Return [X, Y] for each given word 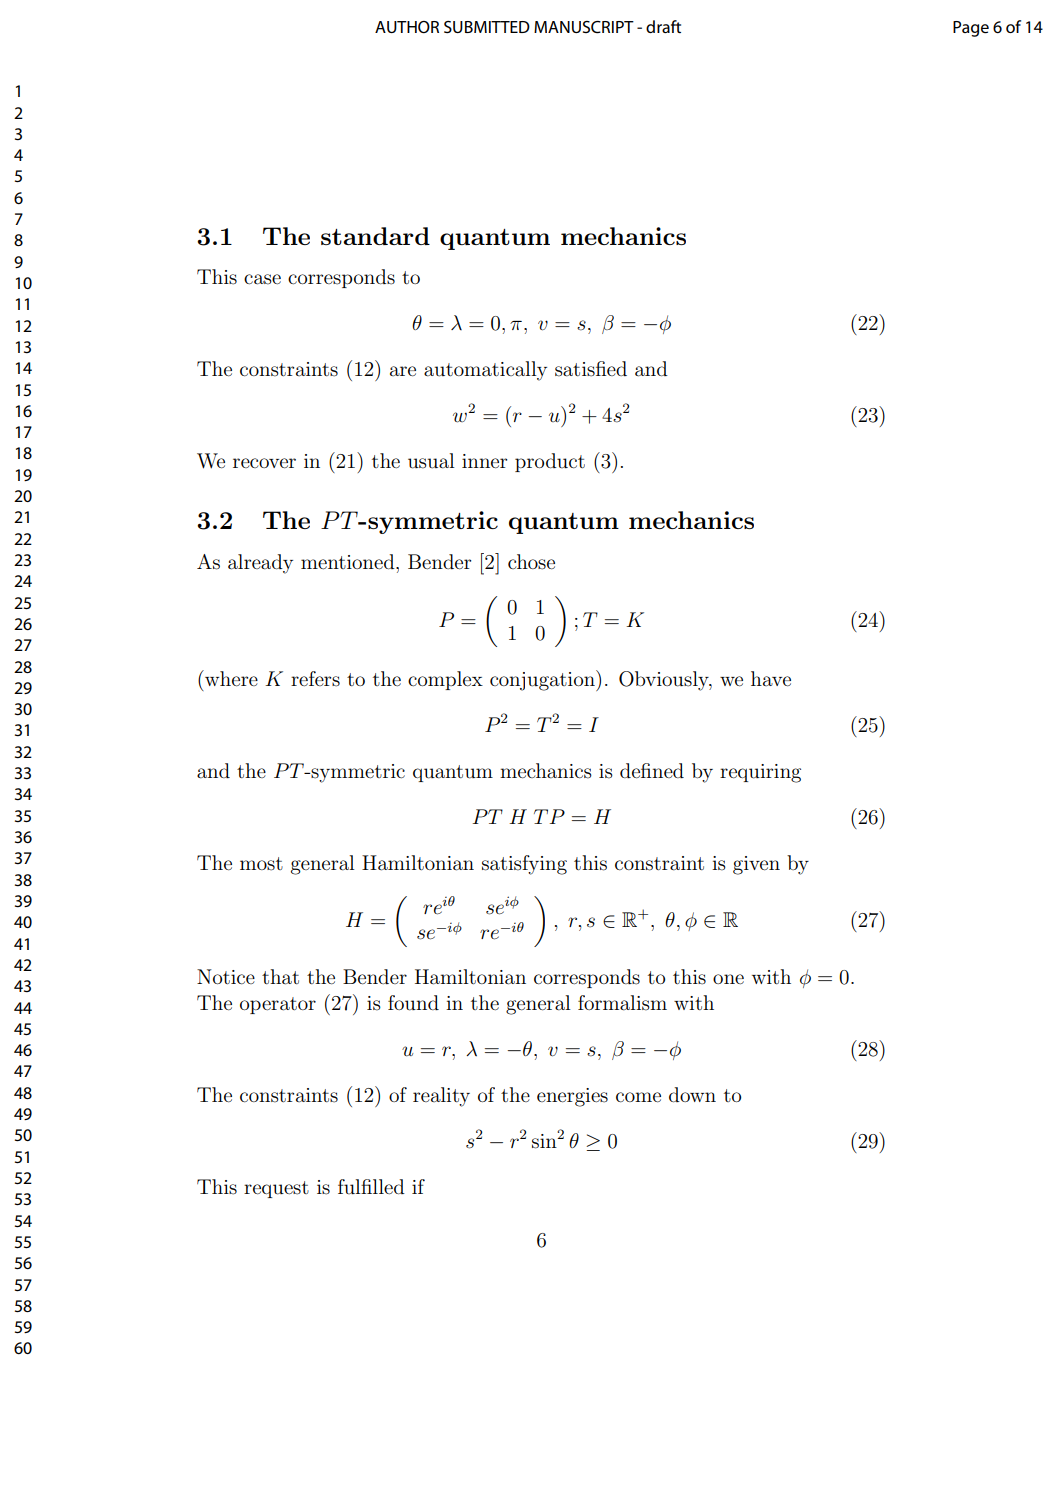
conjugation [543, 680]
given [756, 865]
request [276, 1189]
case [262, 279]
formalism [622, 1003]
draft [663, 26]
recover [264, 463]
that [280, 977]
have [771, 679]
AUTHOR [407, 27]
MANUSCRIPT [584, 27]
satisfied [591, 369]
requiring [760, 773]
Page [971, 29]
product [550, 462]
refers [315, 679]
